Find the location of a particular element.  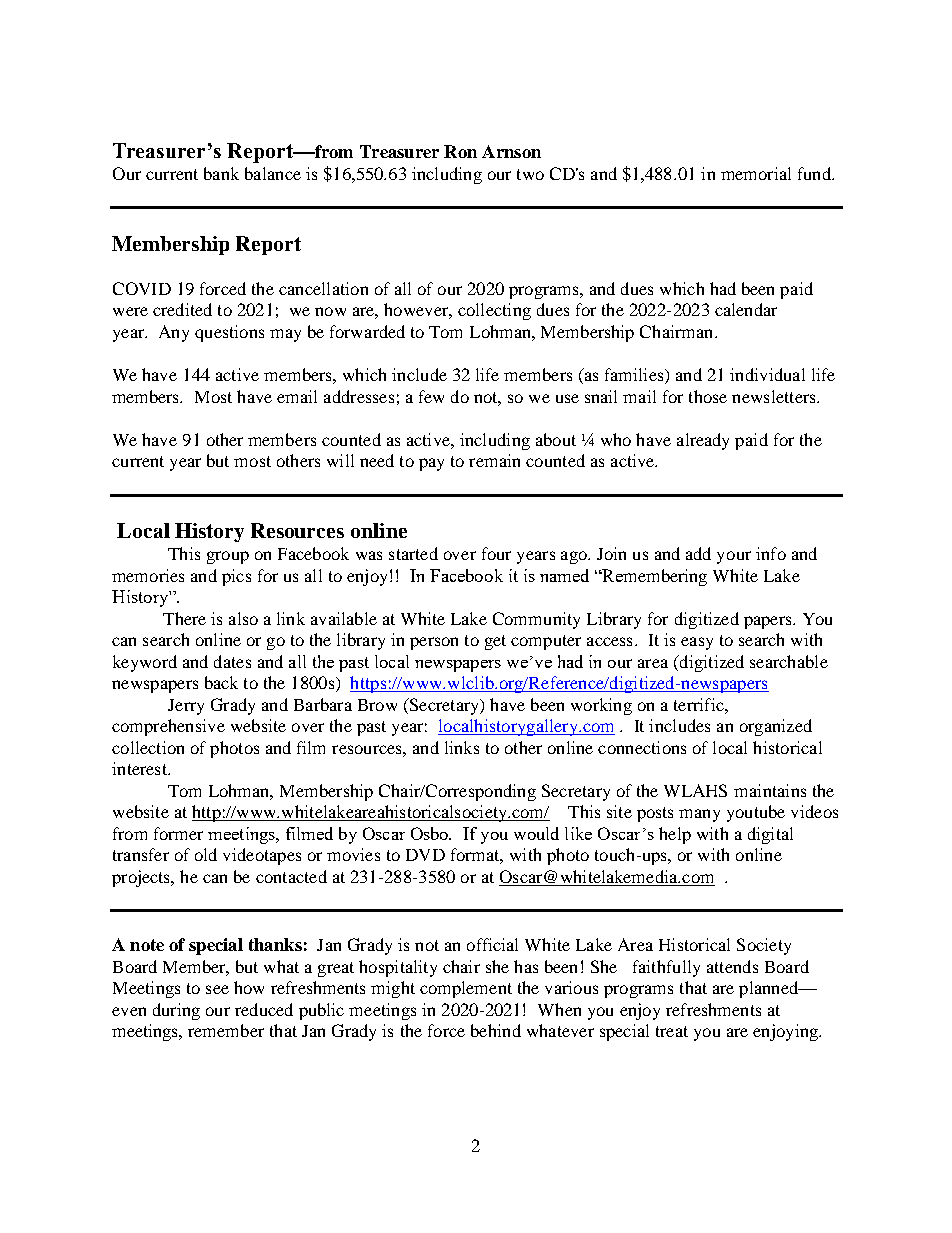

former is located at coordinates (178, 833).
